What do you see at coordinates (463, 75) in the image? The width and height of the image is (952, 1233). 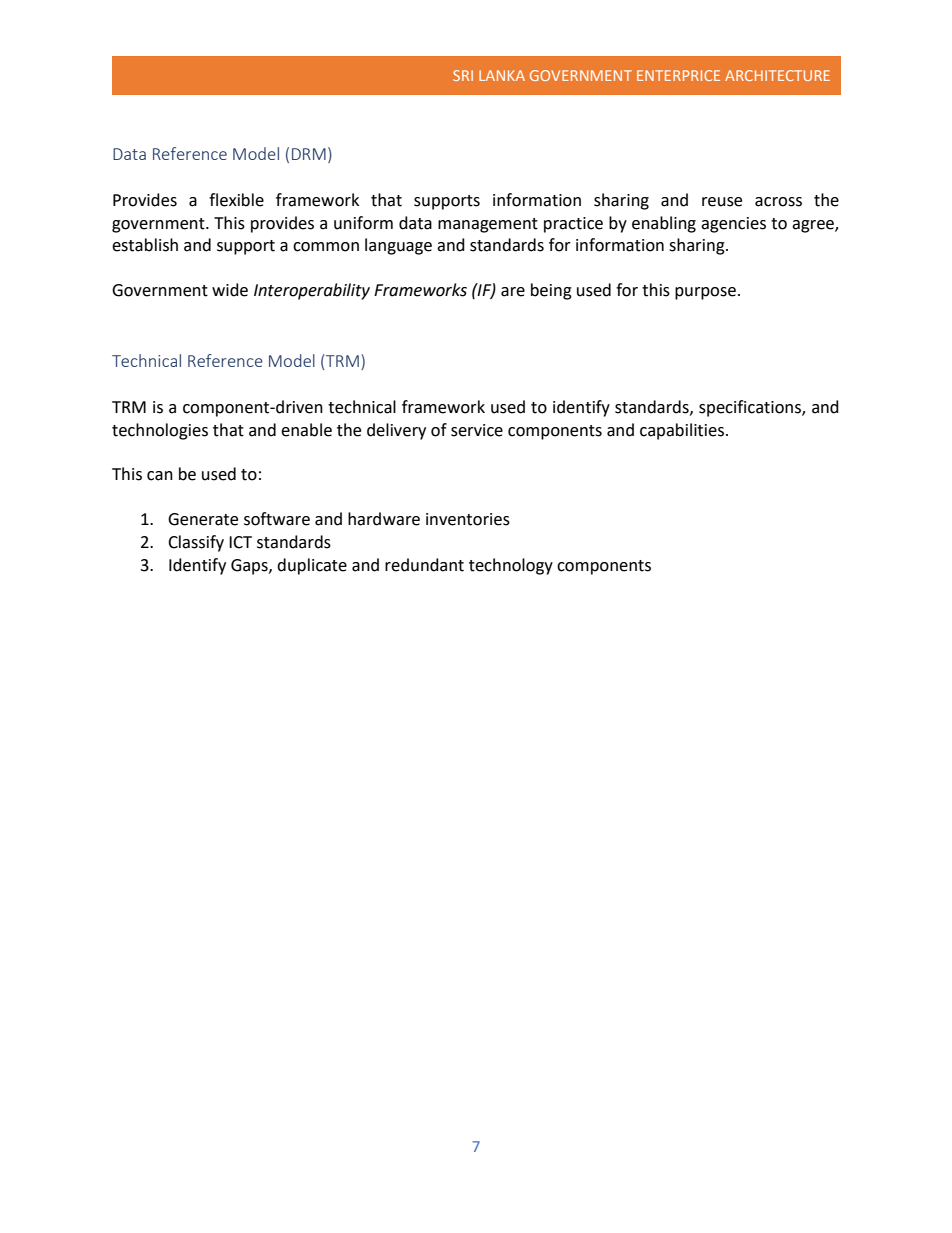 I see `SRI` at bounding box center [463, 75].
